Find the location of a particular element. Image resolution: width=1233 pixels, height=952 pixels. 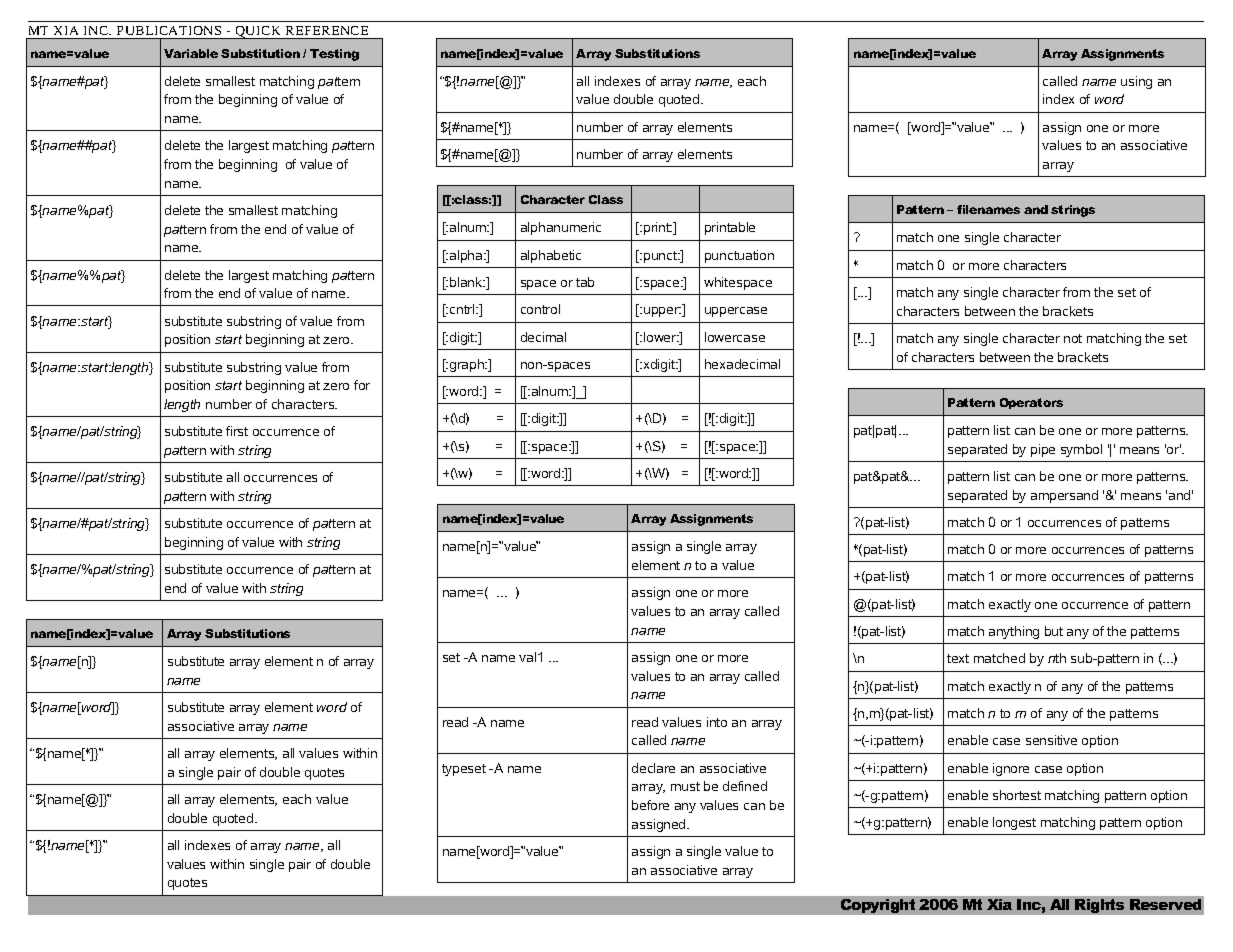

typeset is located at coordinates (464, 770).
